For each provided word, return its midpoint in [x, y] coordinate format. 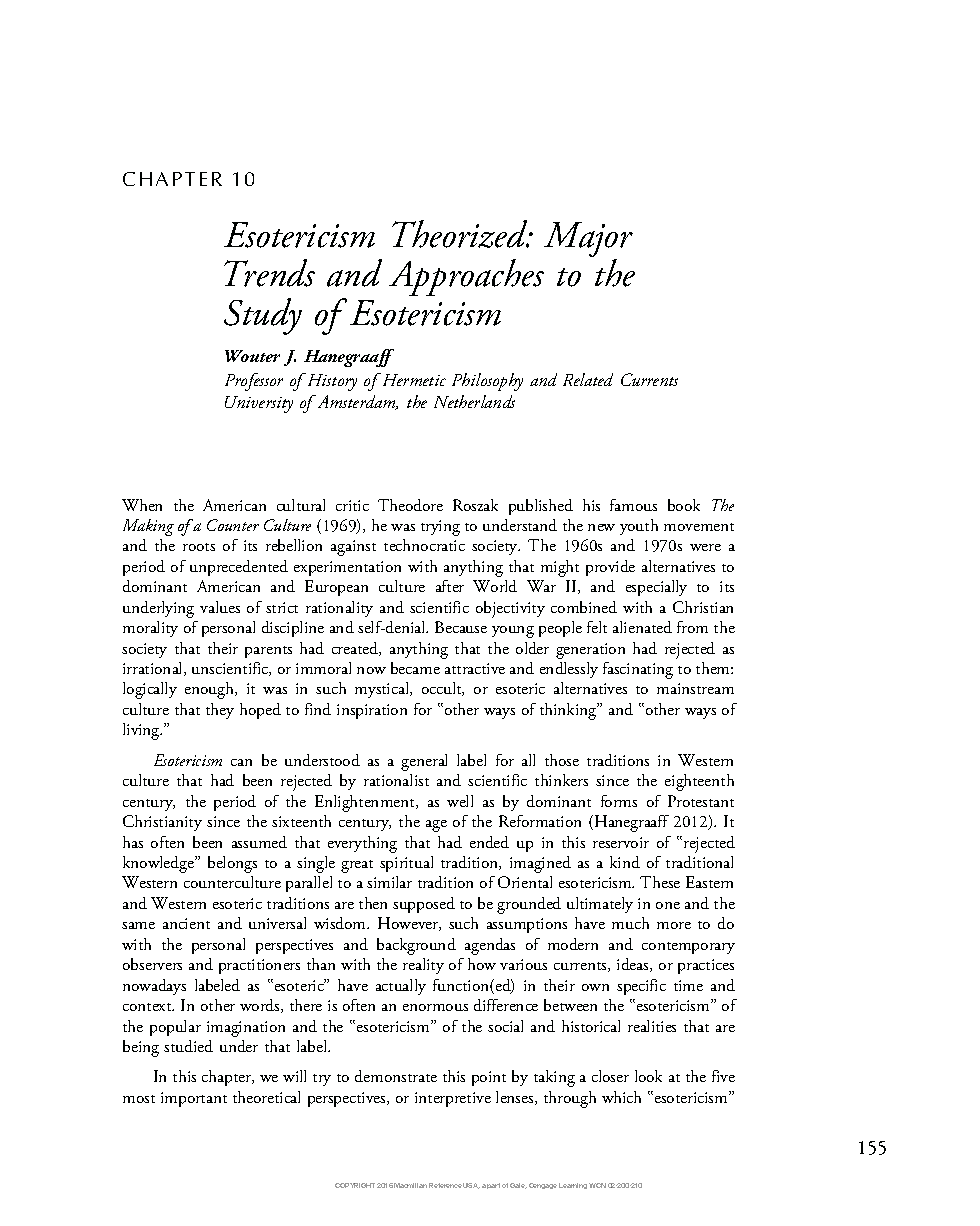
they [220, 711]
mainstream [695, 688]
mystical [383, 690]
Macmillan [410, 1185]
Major [588, 241]
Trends [269, 273]
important [194, 1099]
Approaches [466, 277]
